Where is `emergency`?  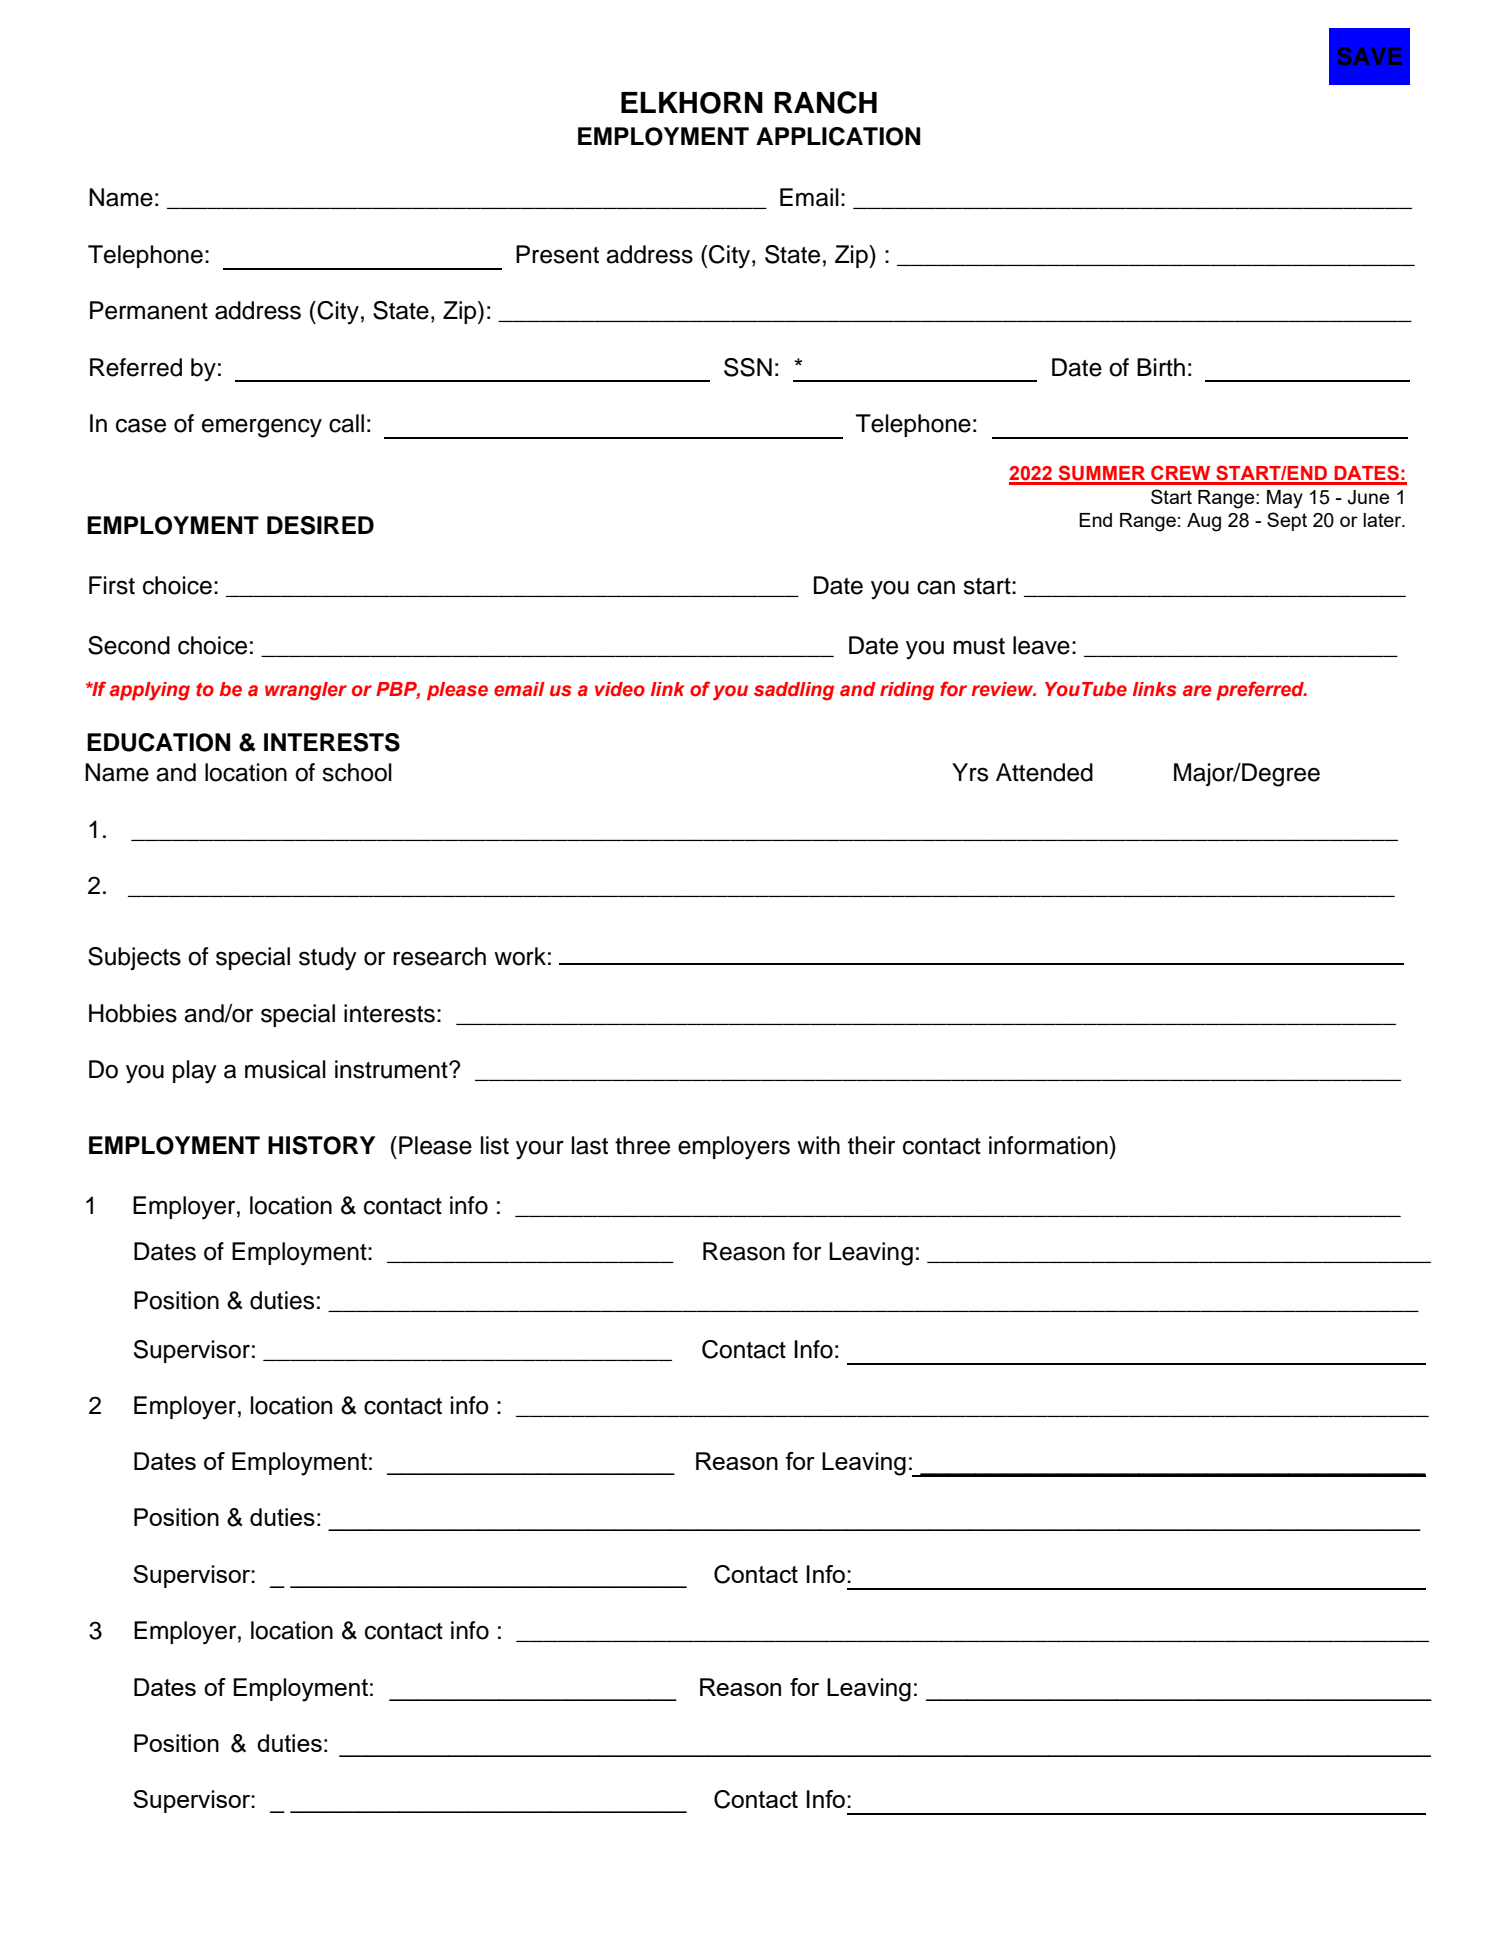
emergency is located at coordinates (262, 428).
